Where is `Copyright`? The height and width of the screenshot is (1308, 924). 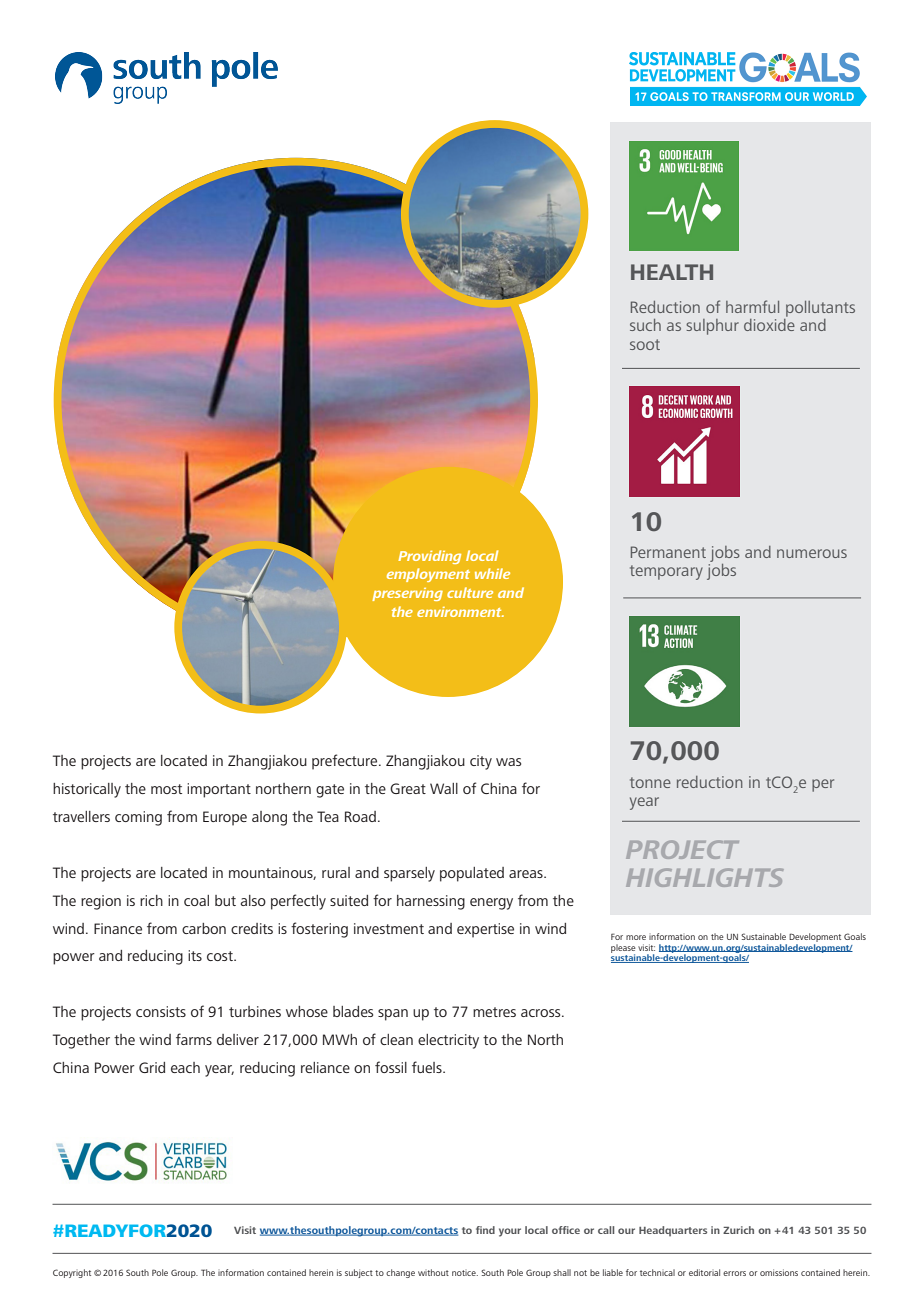 Copyright is located at coordinates (72, 1273).
